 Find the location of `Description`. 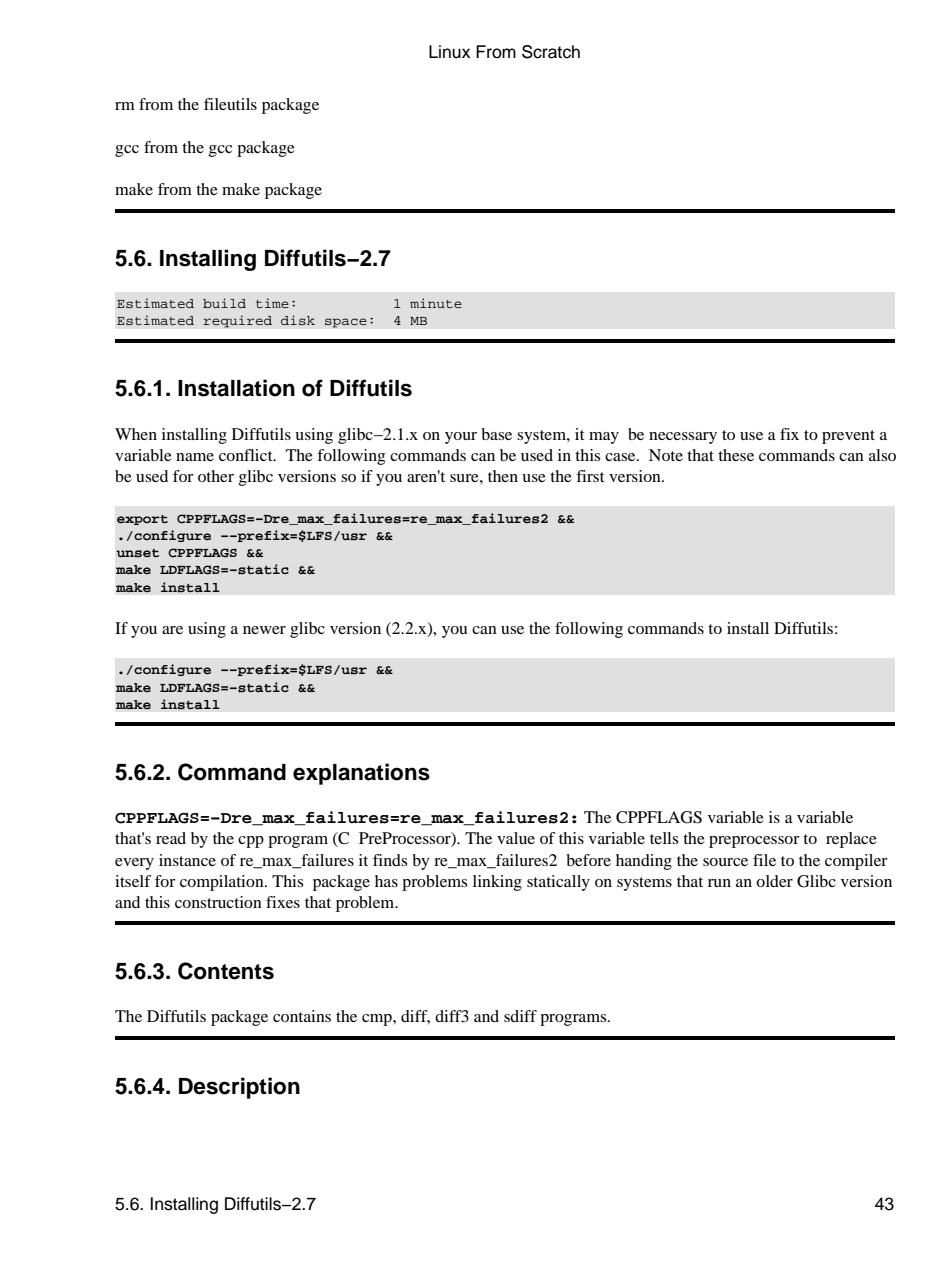

Description is located at coordinates (239, 1088).
